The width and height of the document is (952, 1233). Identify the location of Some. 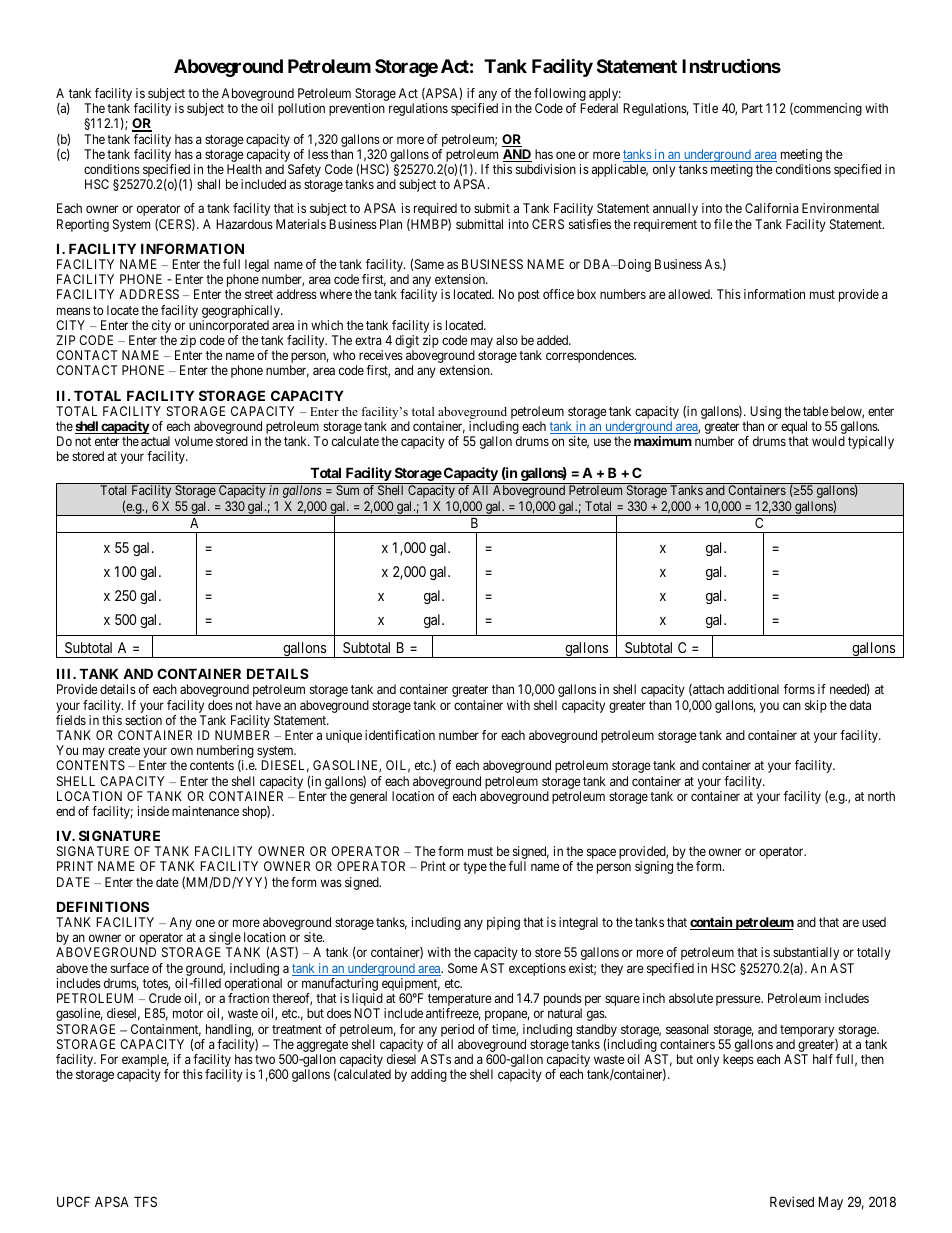
(463, 968).
